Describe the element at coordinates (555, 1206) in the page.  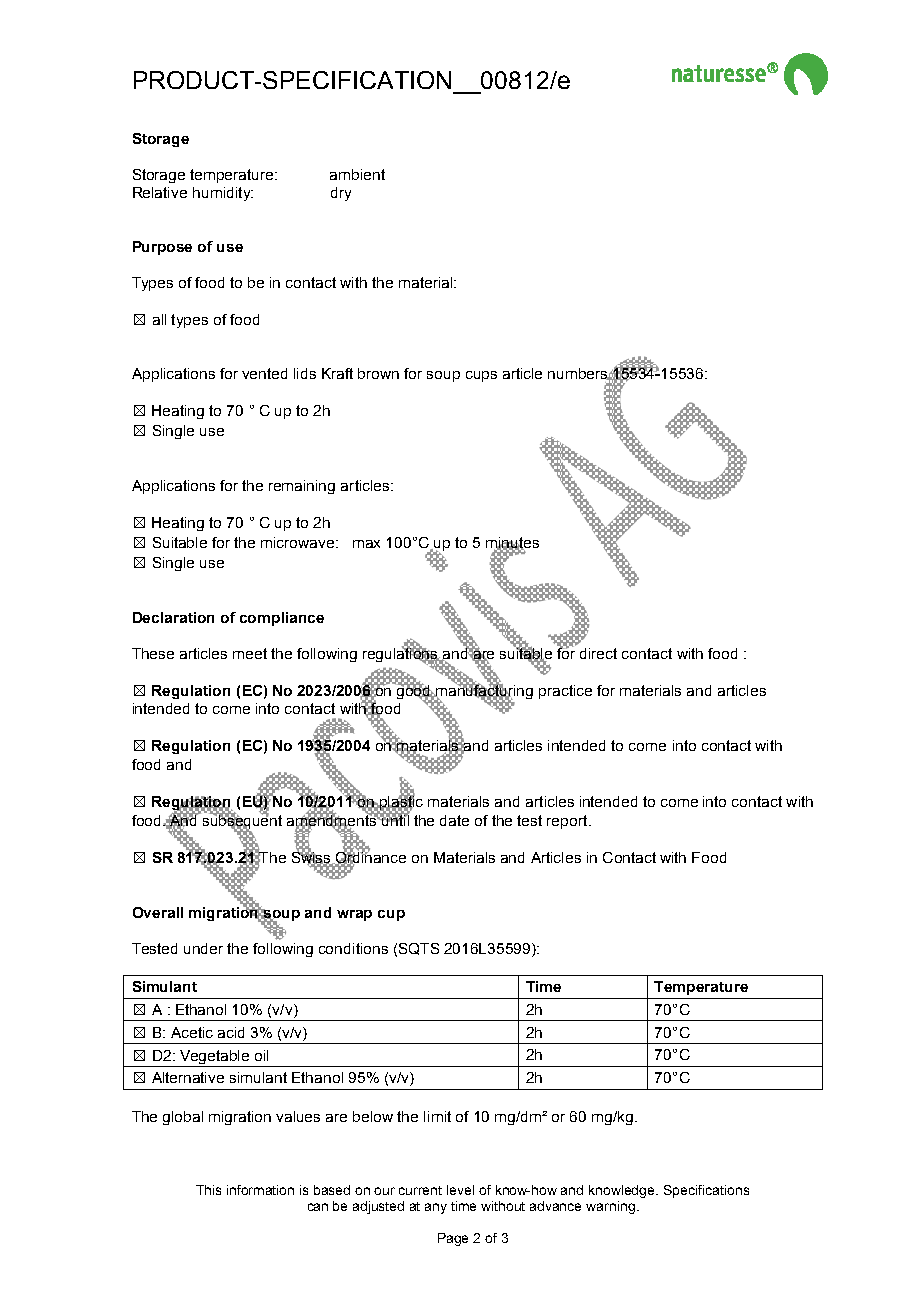
I see `advance` at that location.
